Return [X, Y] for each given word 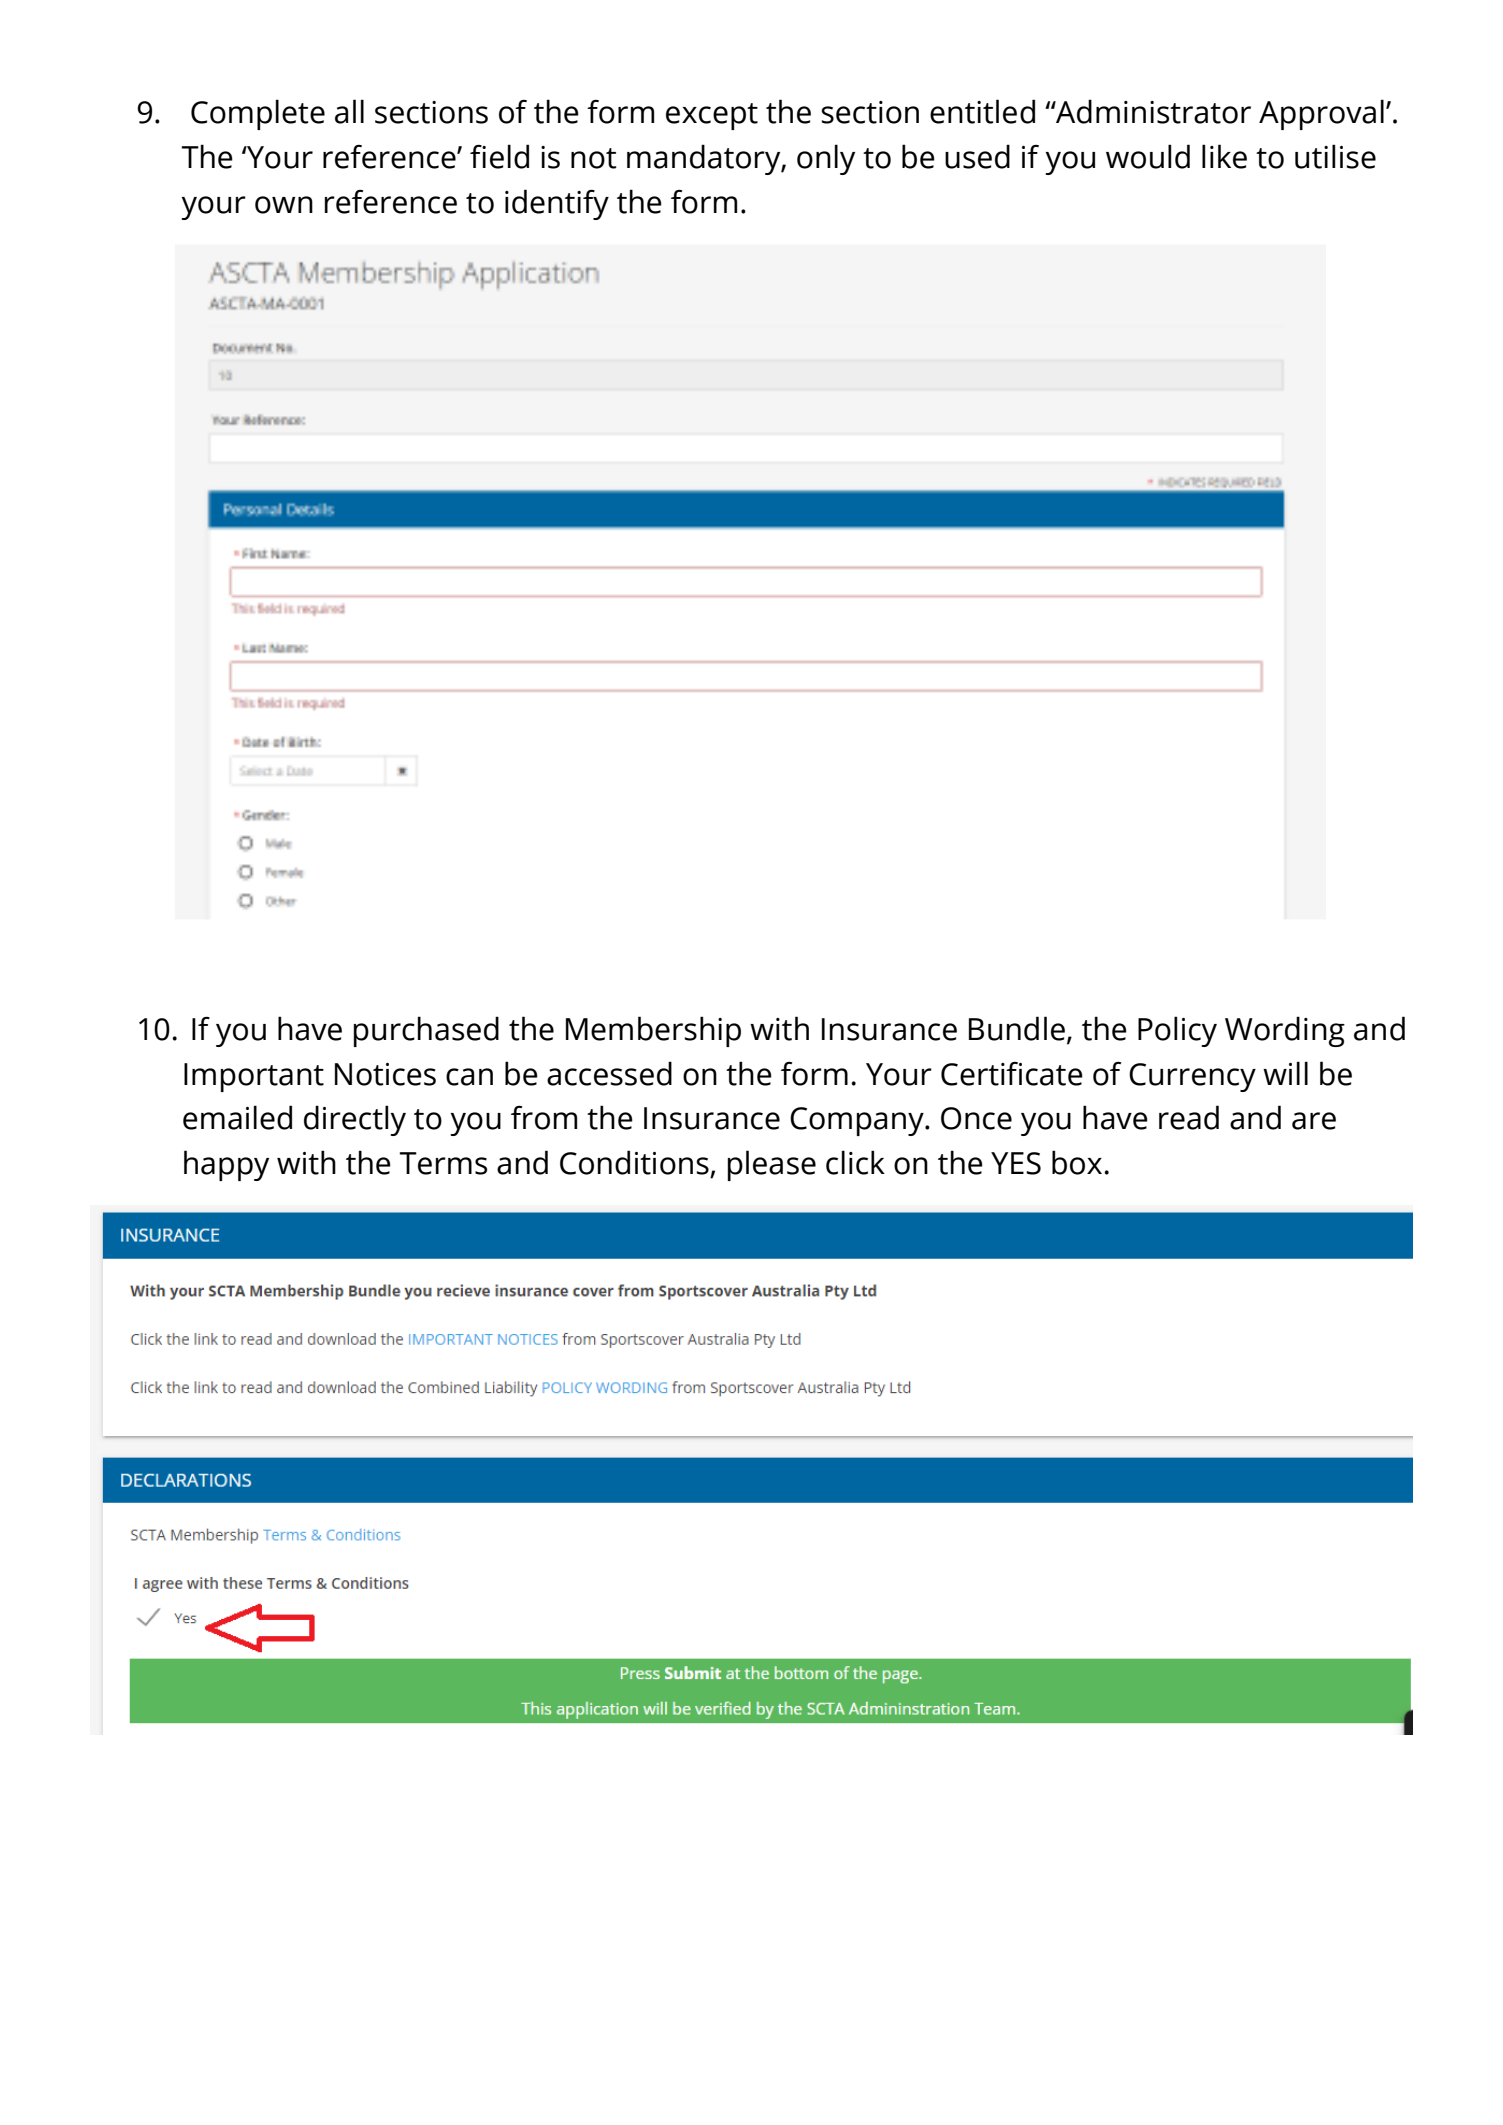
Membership [653, 1031]
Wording [1285, 1031]
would [1148, 156]
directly [355, 1120]
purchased [426, 1031]
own [284, 205]
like [1224, 156]
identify [557, 204]
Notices [385, 1074]
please [772, 1165]
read [1189, 1117]
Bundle [1017, 1028]
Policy [1177, 1031]
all [349, 111]
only [826, 159]
